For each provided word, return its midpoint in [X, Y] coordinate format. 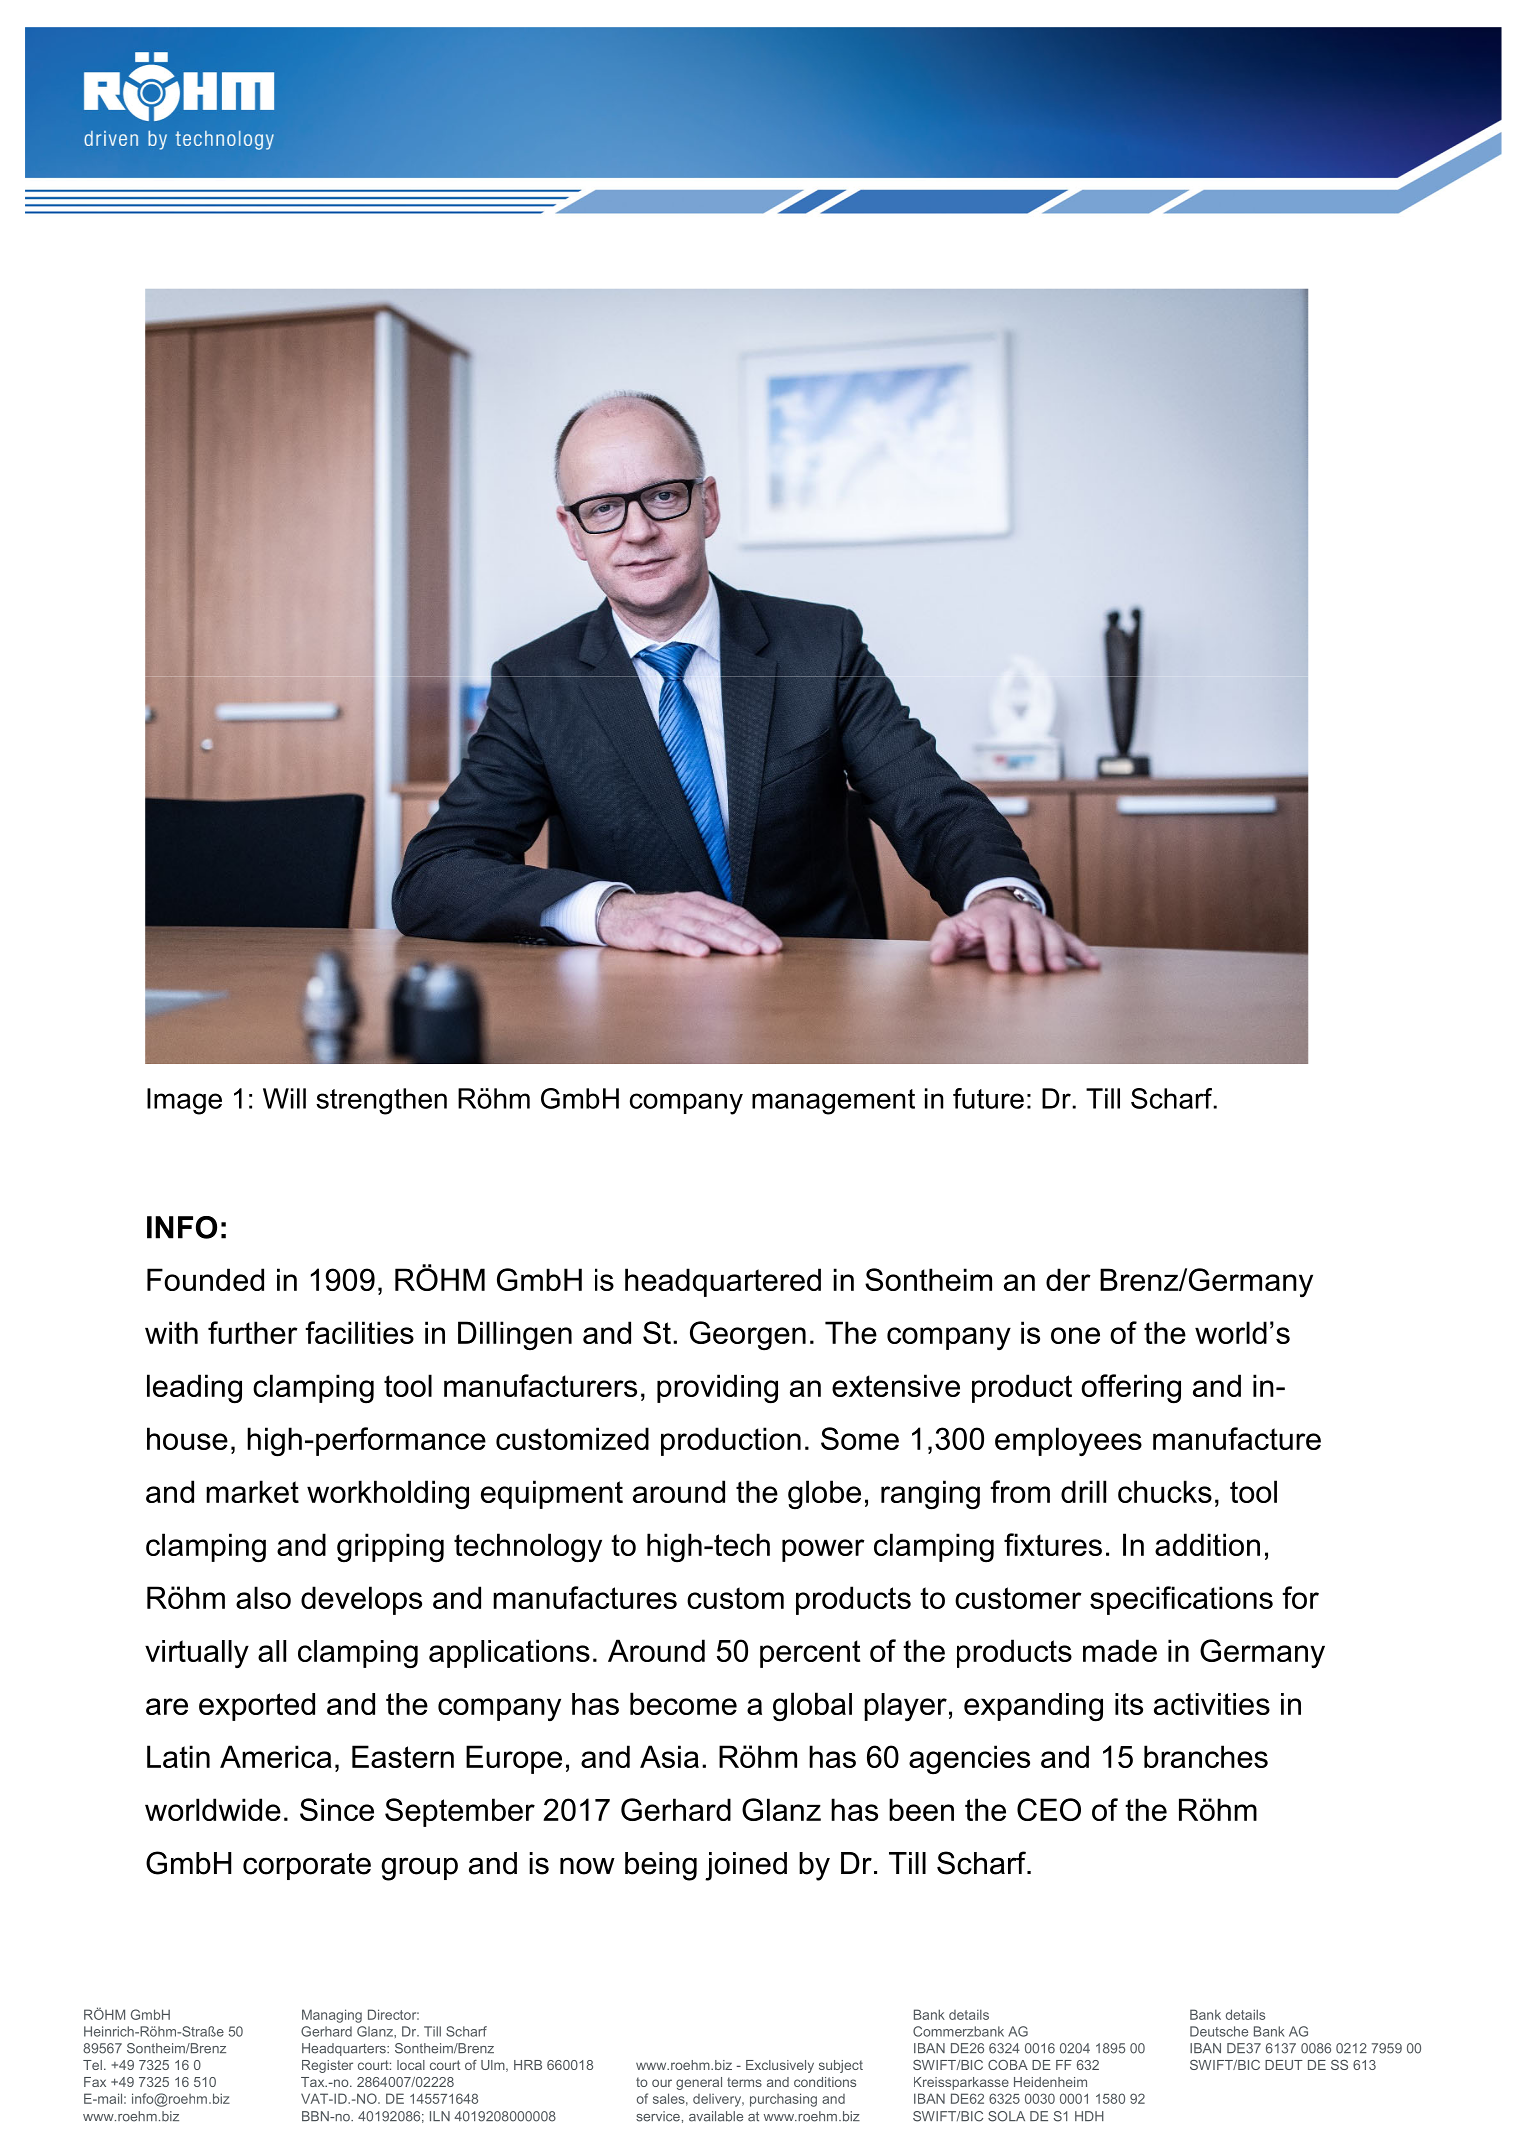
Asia [669, 1756]
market [252, 1491]
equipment [552, 1494]
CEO [1049, 1809]
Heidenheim [1050, 2082]
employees [1068, 1441]
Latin [178, 1756]
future [988, 1098]
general [699, 2083]
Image [184, 1101]
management [833, 1102]
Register [327, 2066]
